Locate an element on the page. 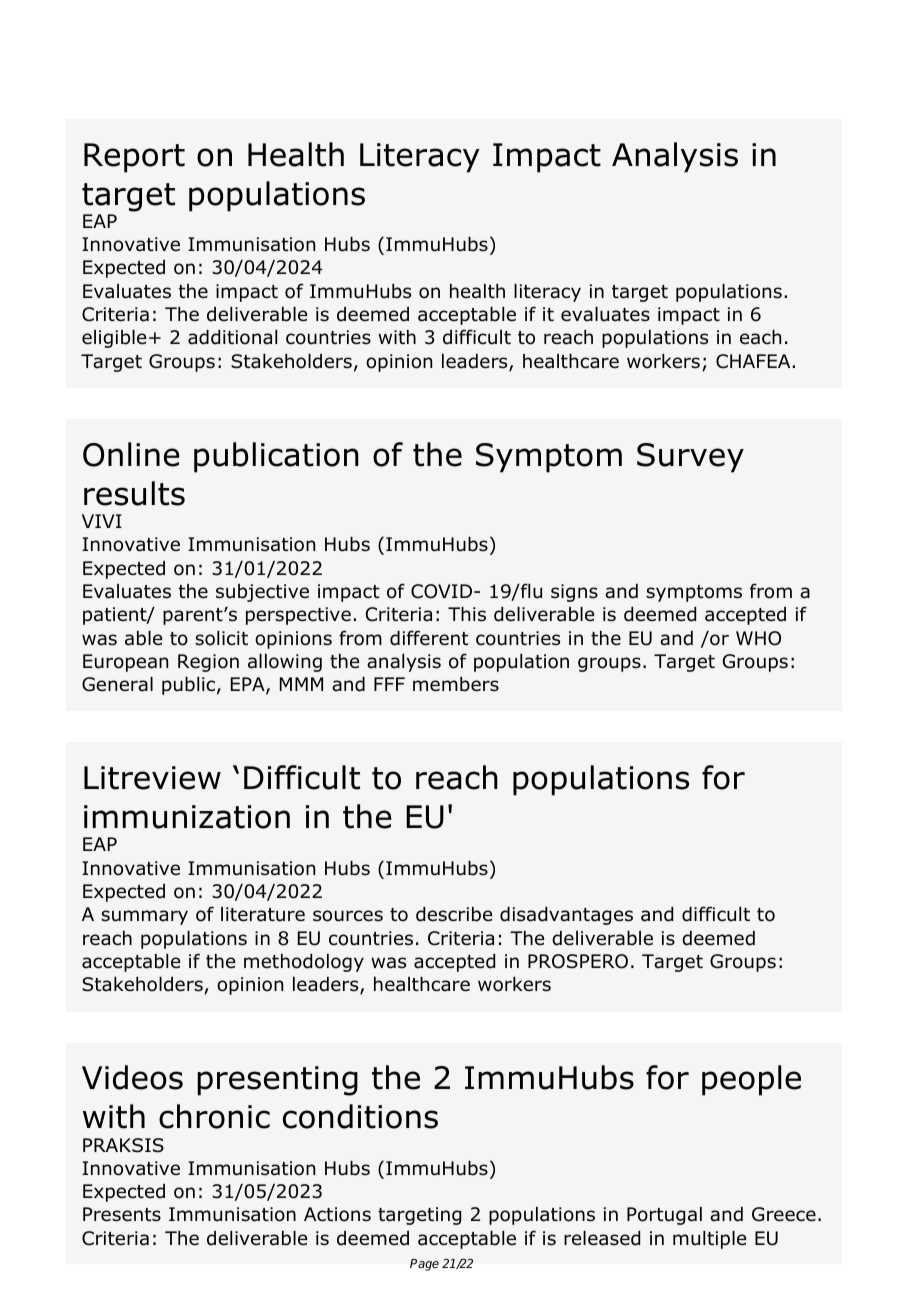 The height and width of the page is (1308, 924). PROSPERO is located at coordinates (578, 961).
